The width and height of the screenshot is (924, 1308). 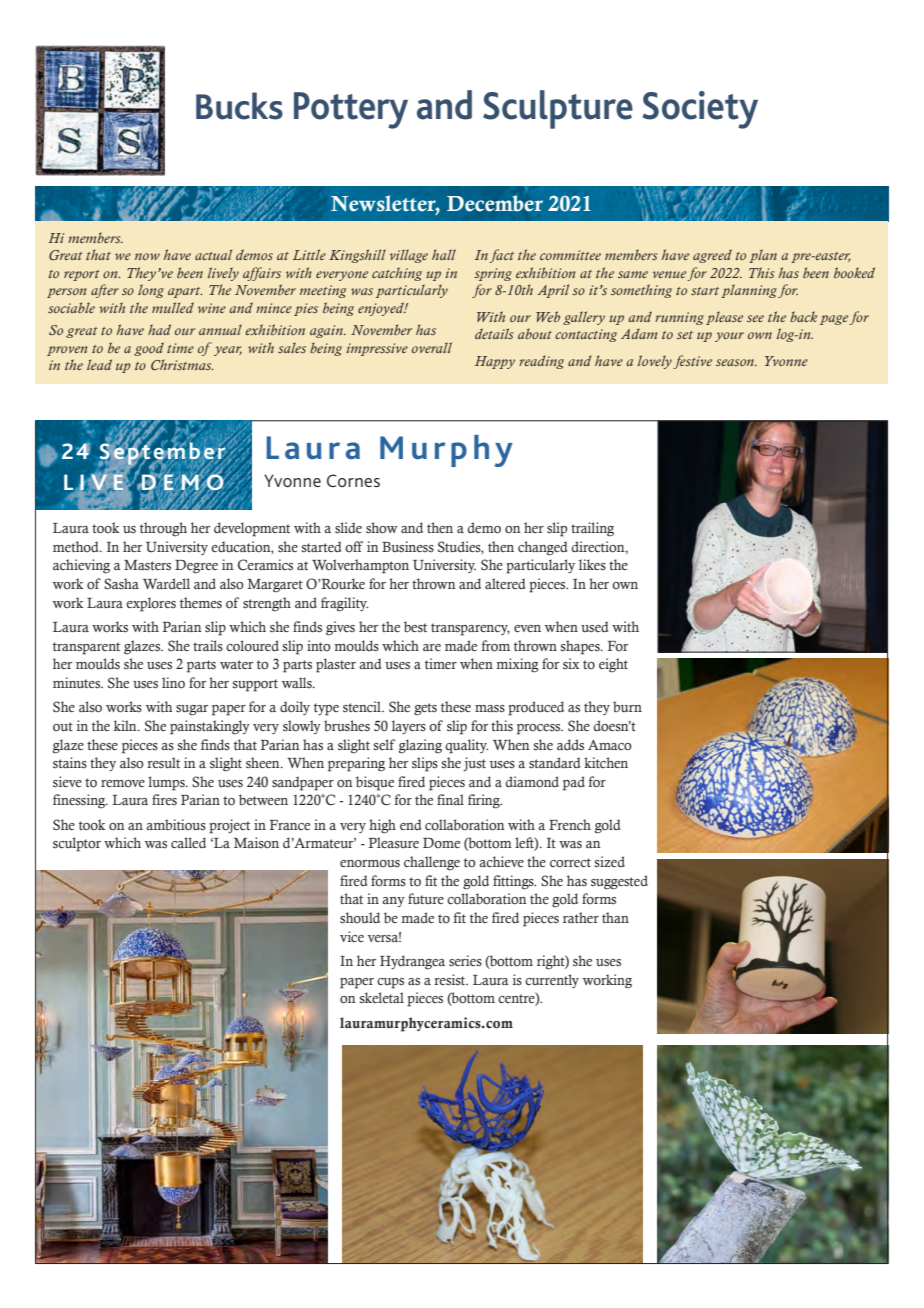 I want to click on your, so click(x=729, y=337).
